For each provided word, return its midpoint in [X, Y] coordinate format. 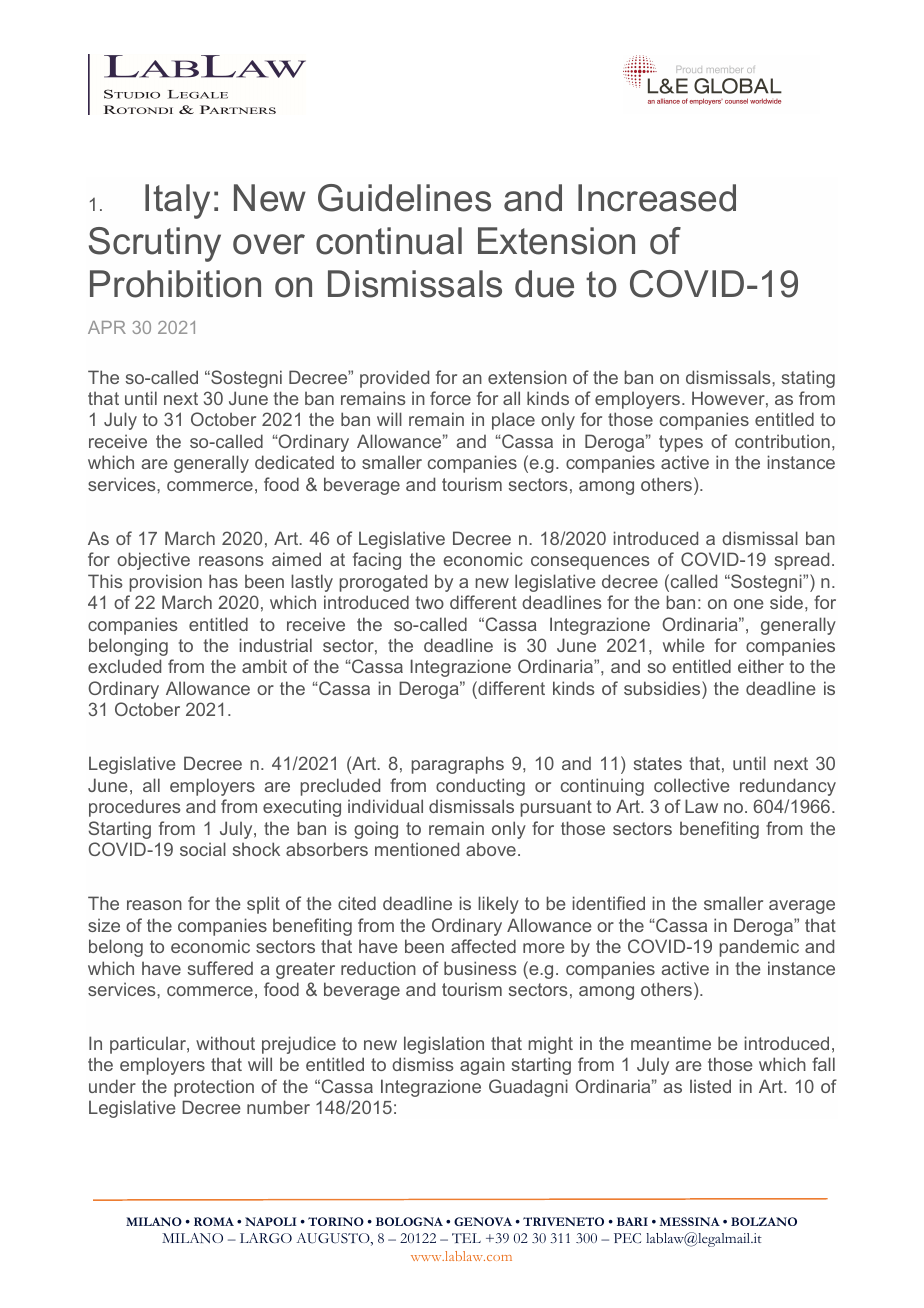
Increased [657, 198]
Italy [177, 201]
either [761, 666]
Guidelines [404, 198]
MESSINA [689, 1221]
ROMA [214, 1221]
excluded [124, 666]
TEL [466, 1238]
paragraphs [458, 765]
